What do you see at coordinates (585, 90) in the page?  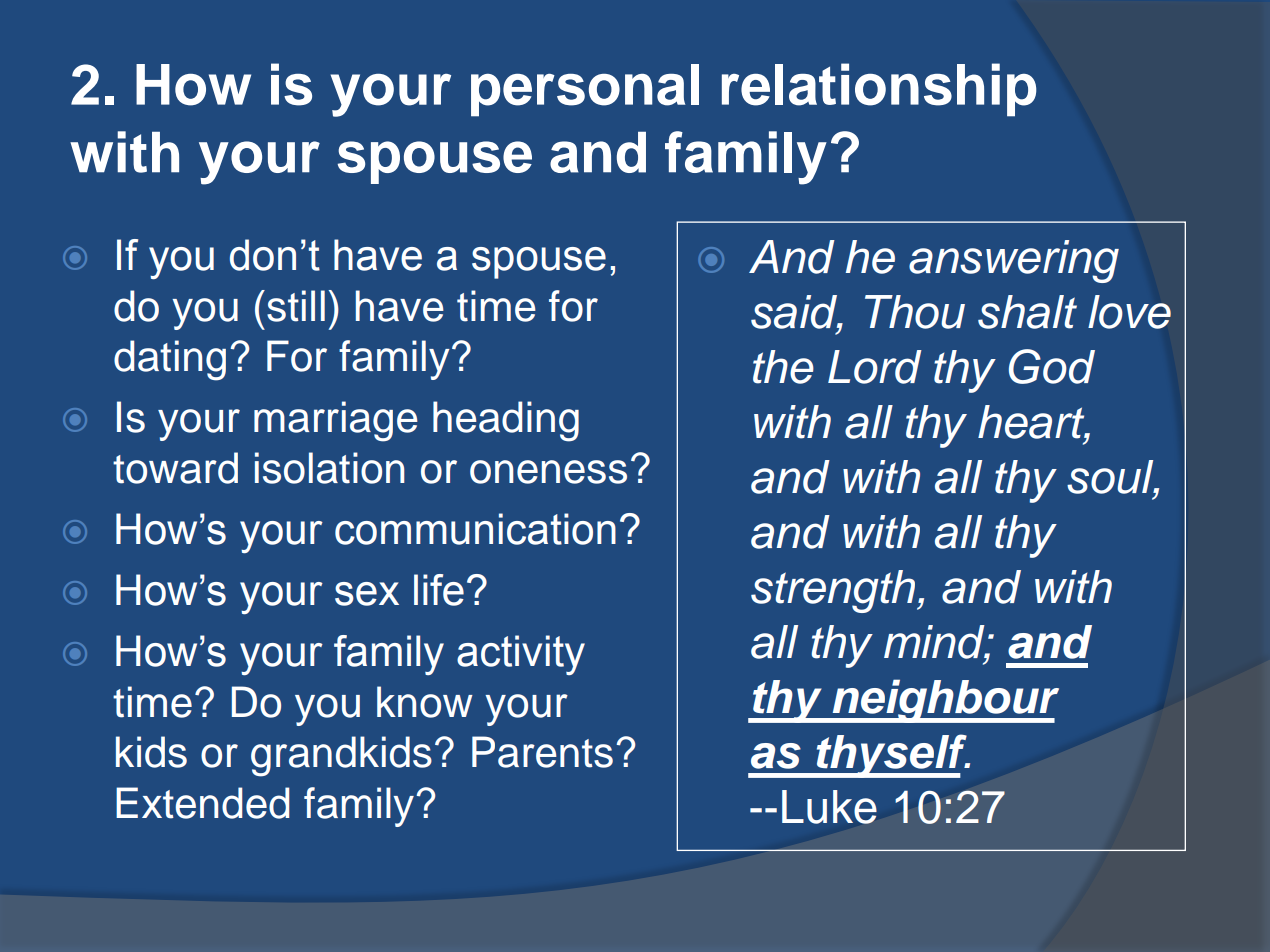 I see `personal` at bounding box center [585, 90].
